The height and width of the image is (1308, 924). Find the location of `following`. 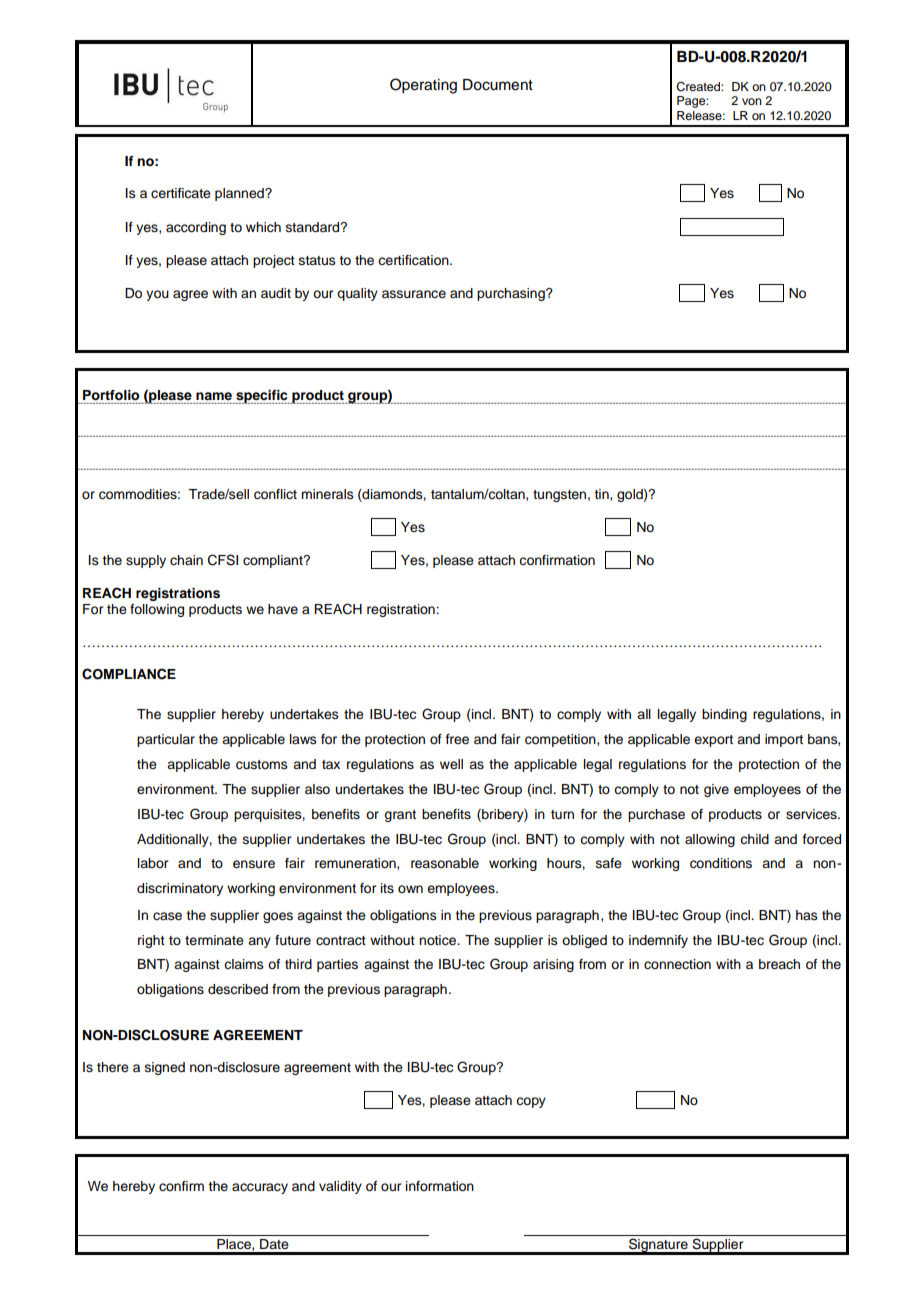

following is located at coordinates (157, 610).
